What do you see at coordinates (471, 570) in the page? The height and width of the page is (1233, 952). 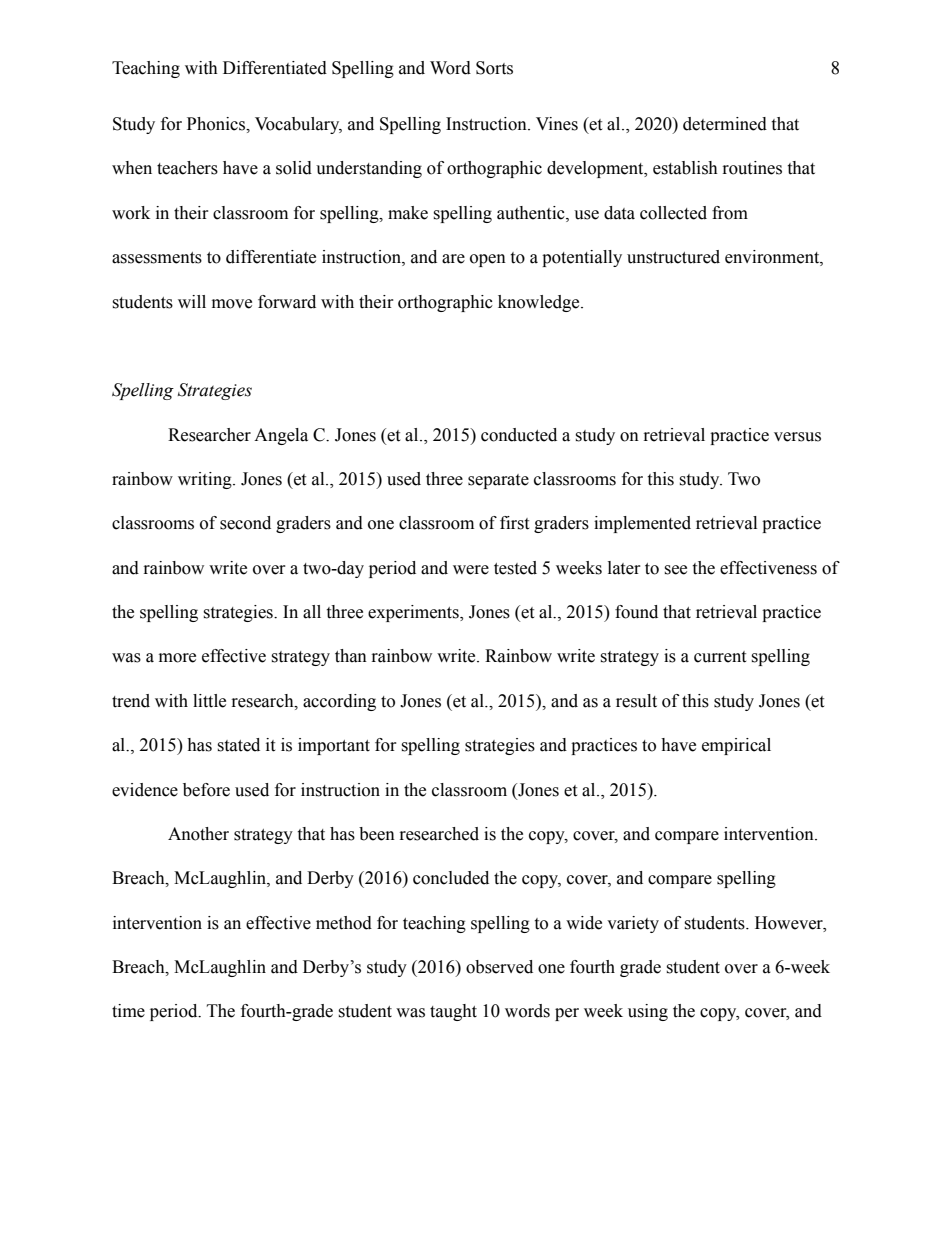 I see `were` at bounding box center [471, 570].
